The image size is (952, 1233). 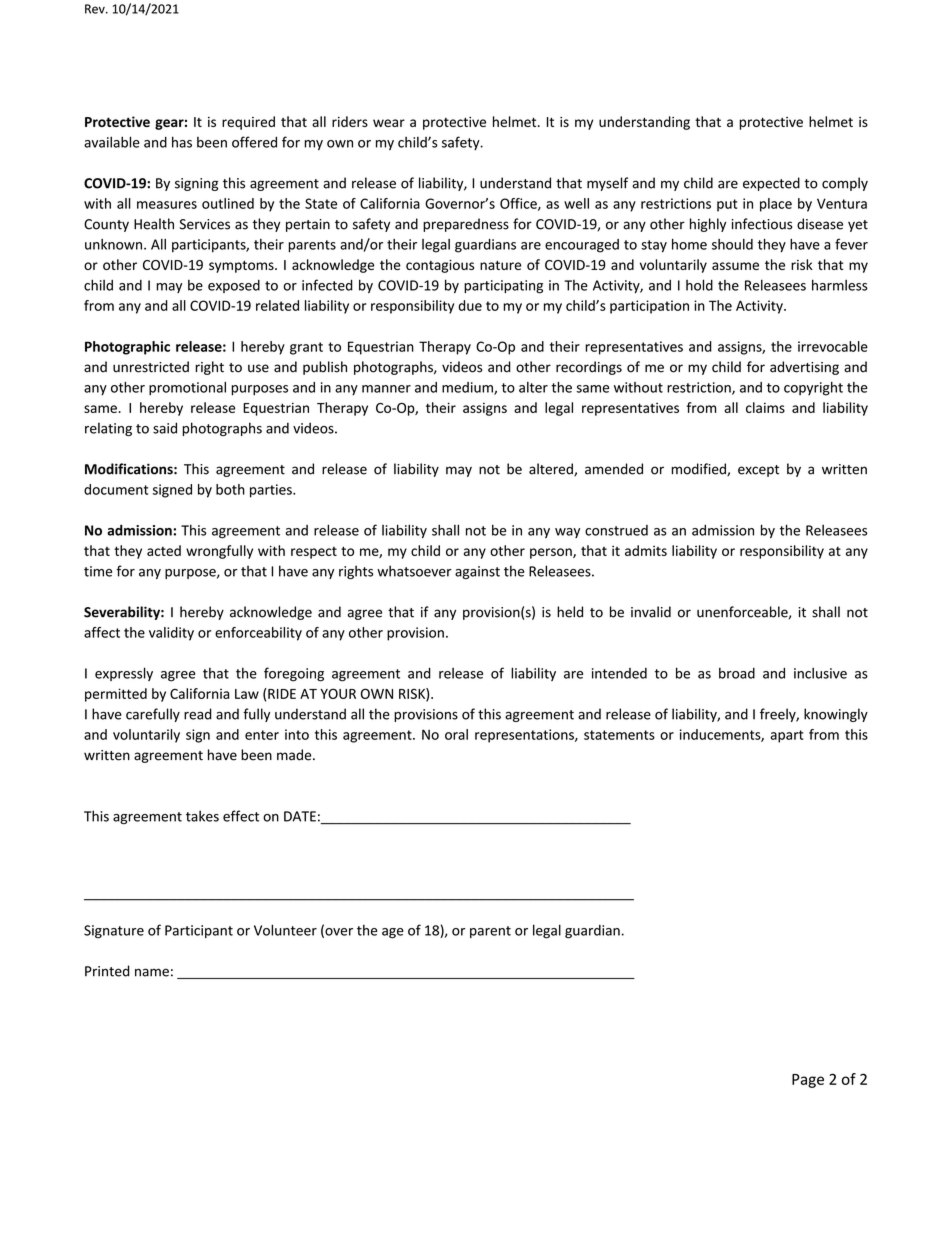 What do you see at coordinates (771, 184) in the screenshot?
I see `expected` at bounding box center [771, 184].
